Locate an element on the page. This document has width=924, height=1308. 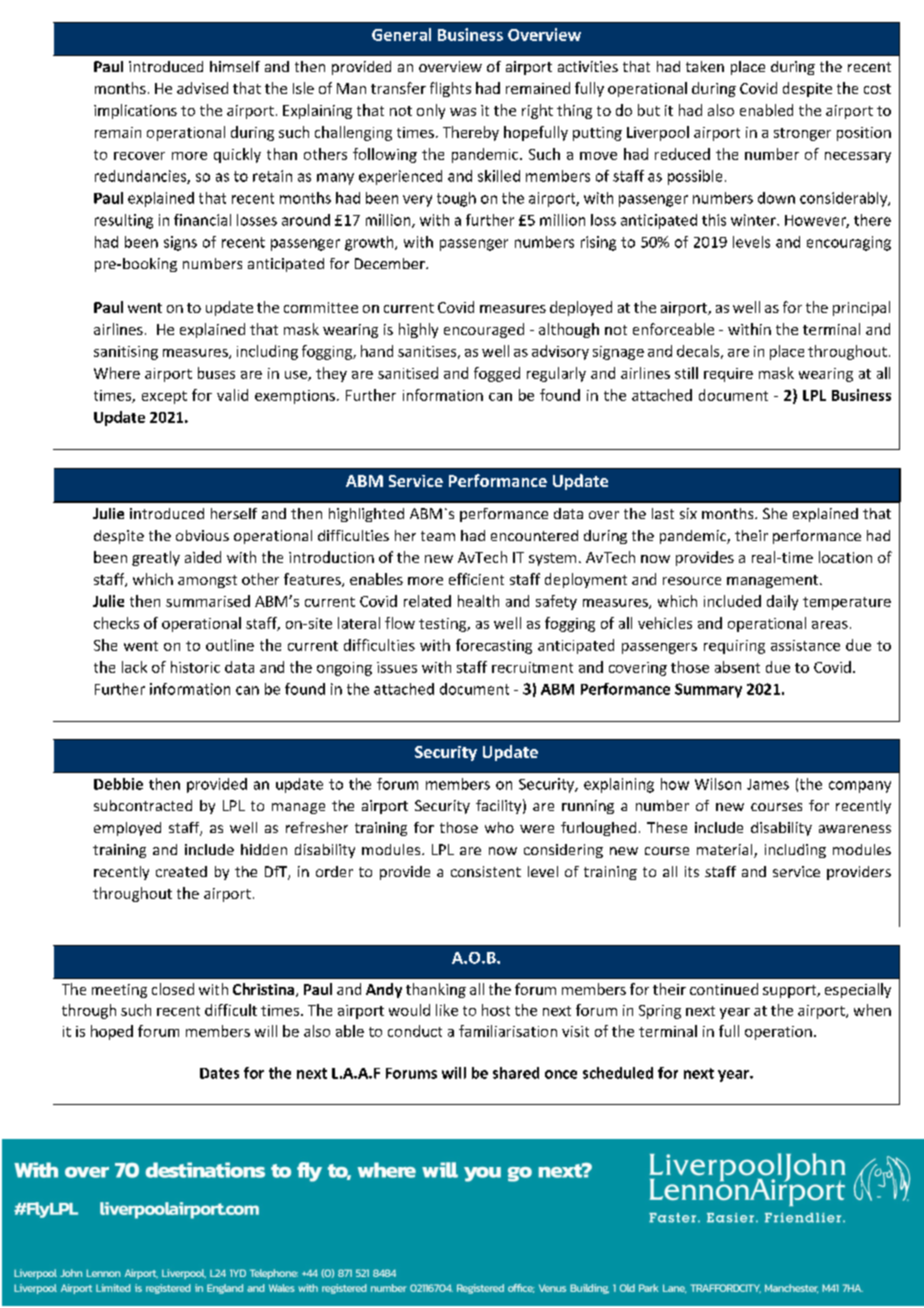
recruitment is located at coordinates (532, 667).
